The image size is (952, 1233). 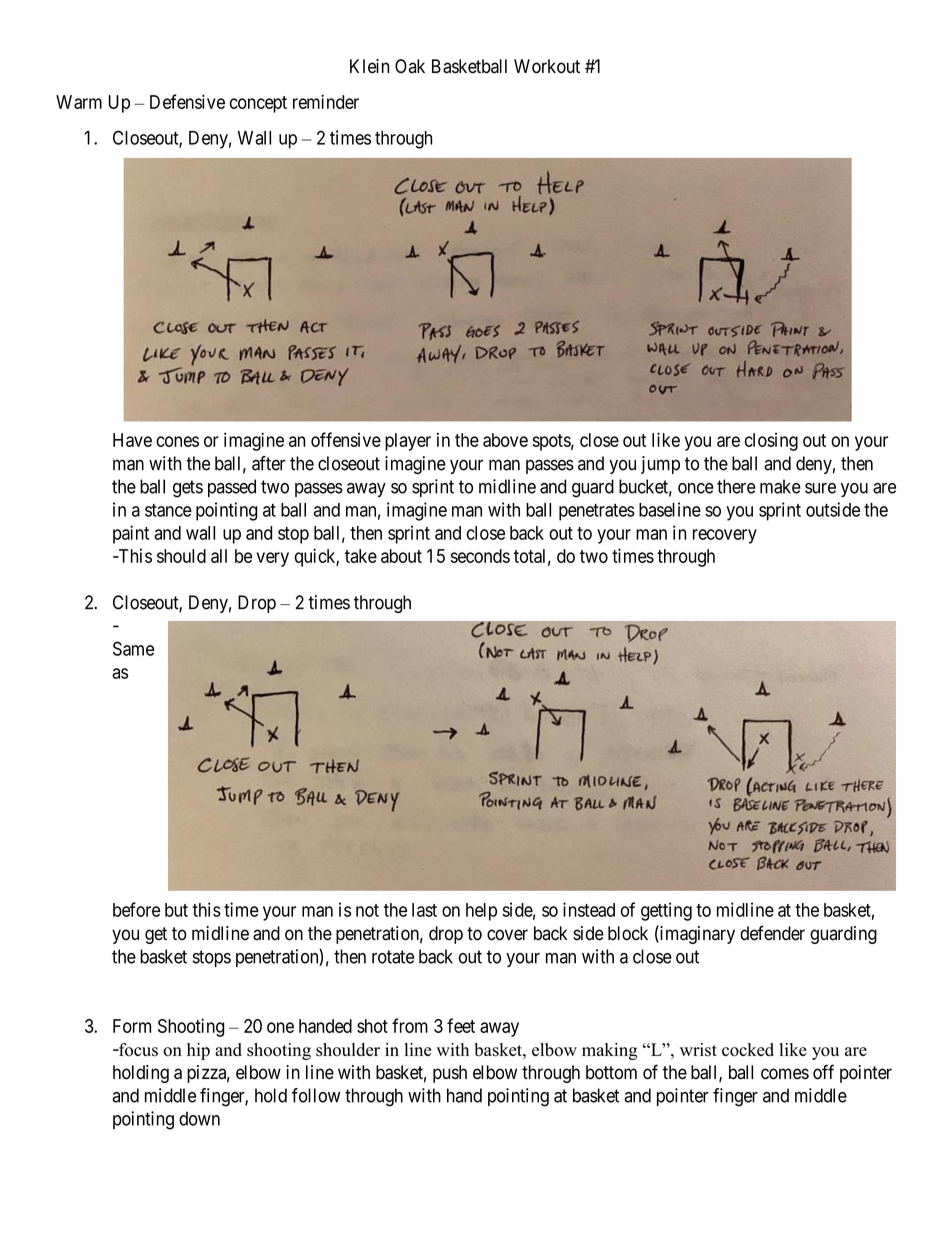 I want to click on Same, so click(x=133, y=648).
